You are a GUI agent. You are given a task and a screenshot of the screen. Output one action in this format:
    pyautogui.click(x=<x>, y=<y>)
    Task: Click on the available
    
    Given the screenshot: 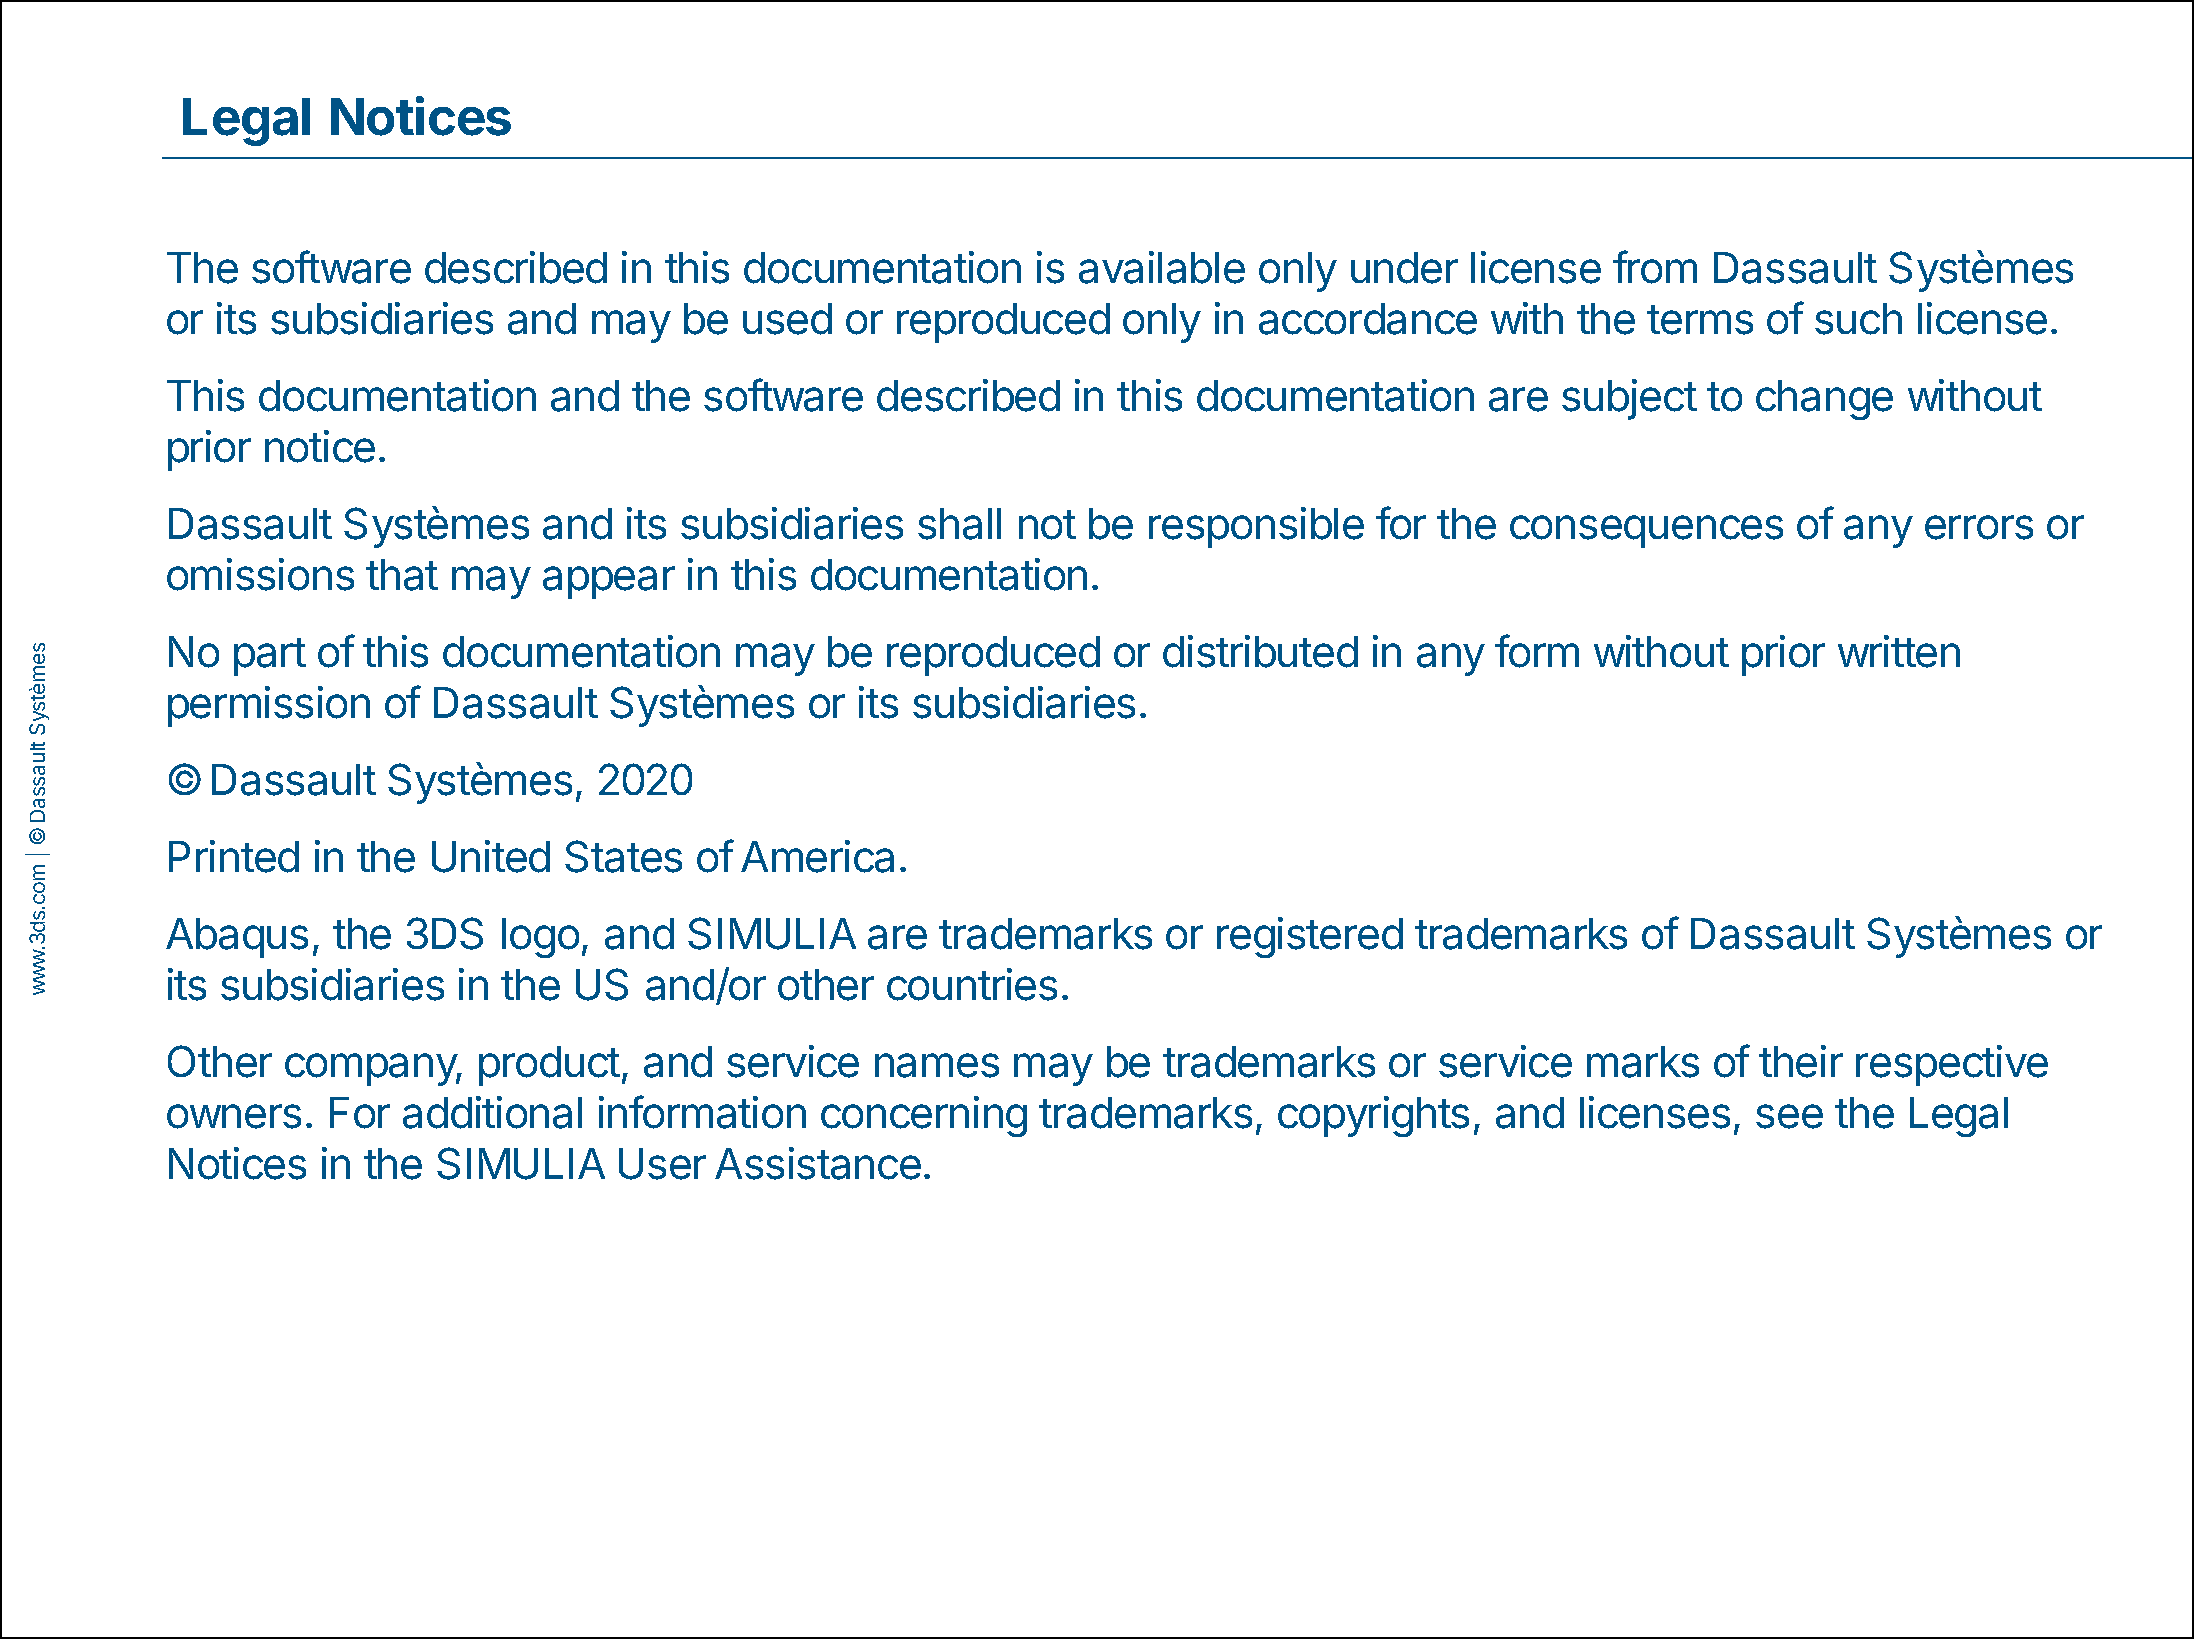 What is the action you would take?
    pyautogui.click(x=1162, y=267)
